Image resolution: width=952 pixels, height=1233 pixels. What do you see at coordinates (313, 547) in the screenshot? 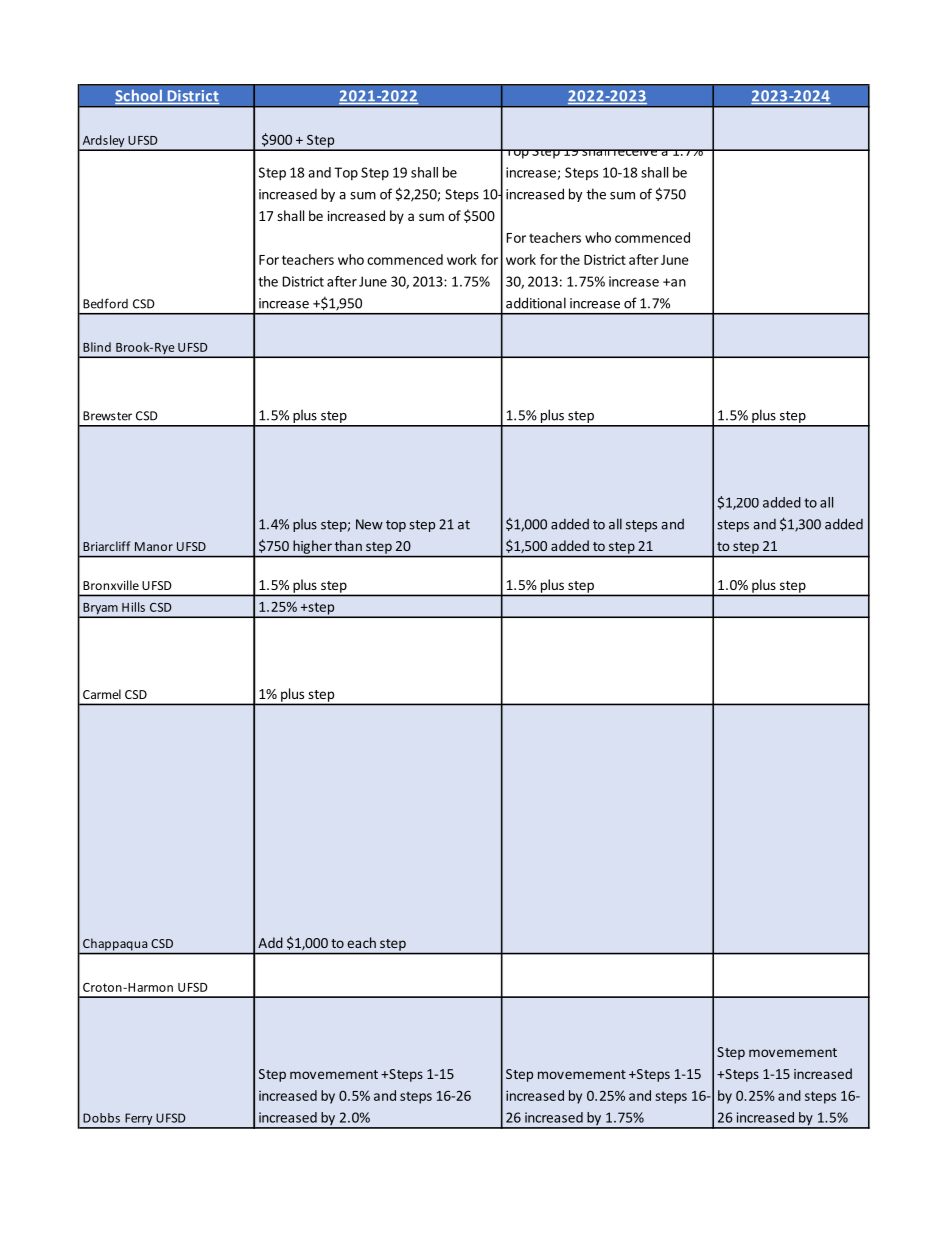
I see `higher` at bounding box center [313, 547].
